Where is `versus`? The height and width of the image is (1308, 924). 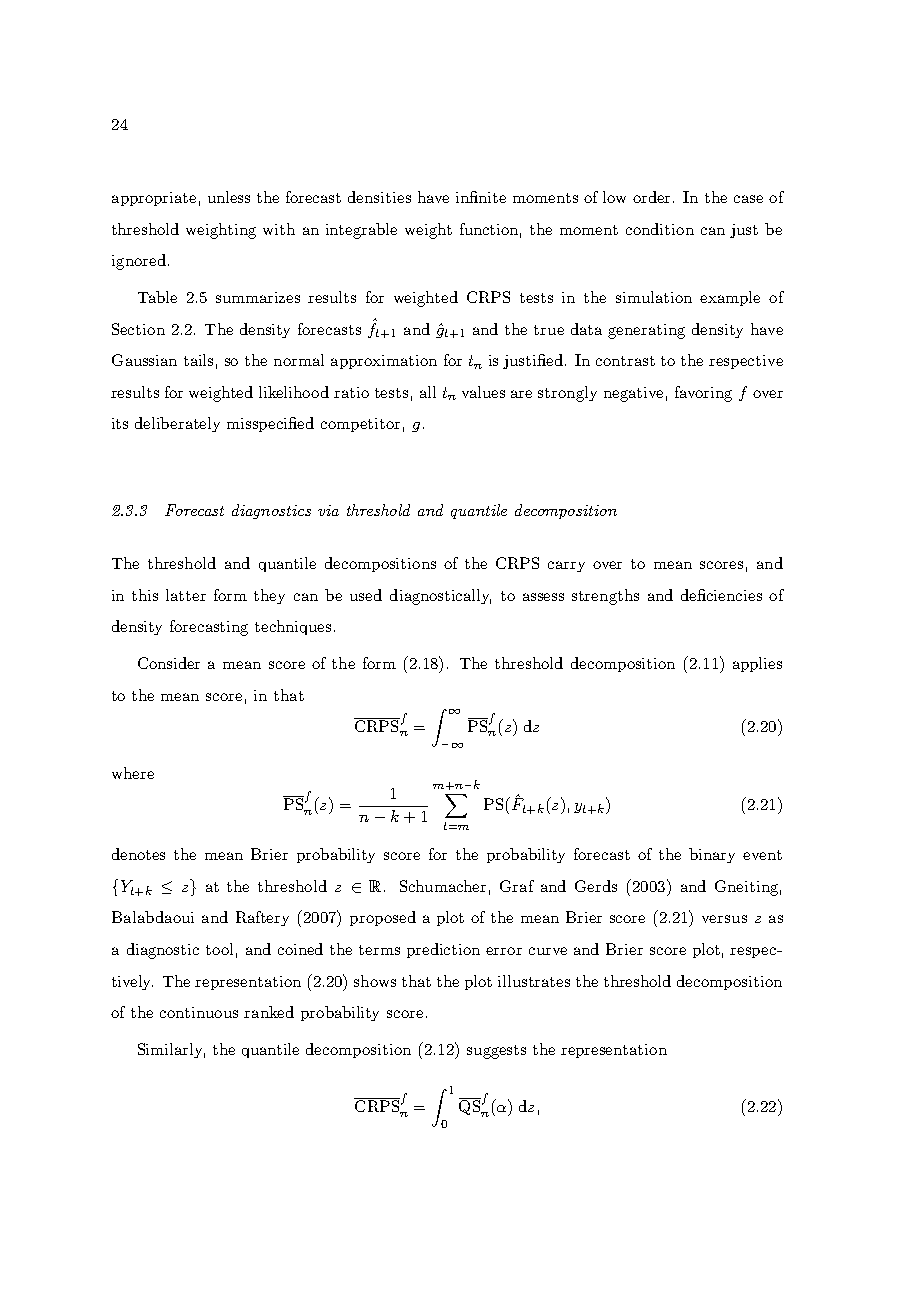 versus is located at coordinates (724, 919).
